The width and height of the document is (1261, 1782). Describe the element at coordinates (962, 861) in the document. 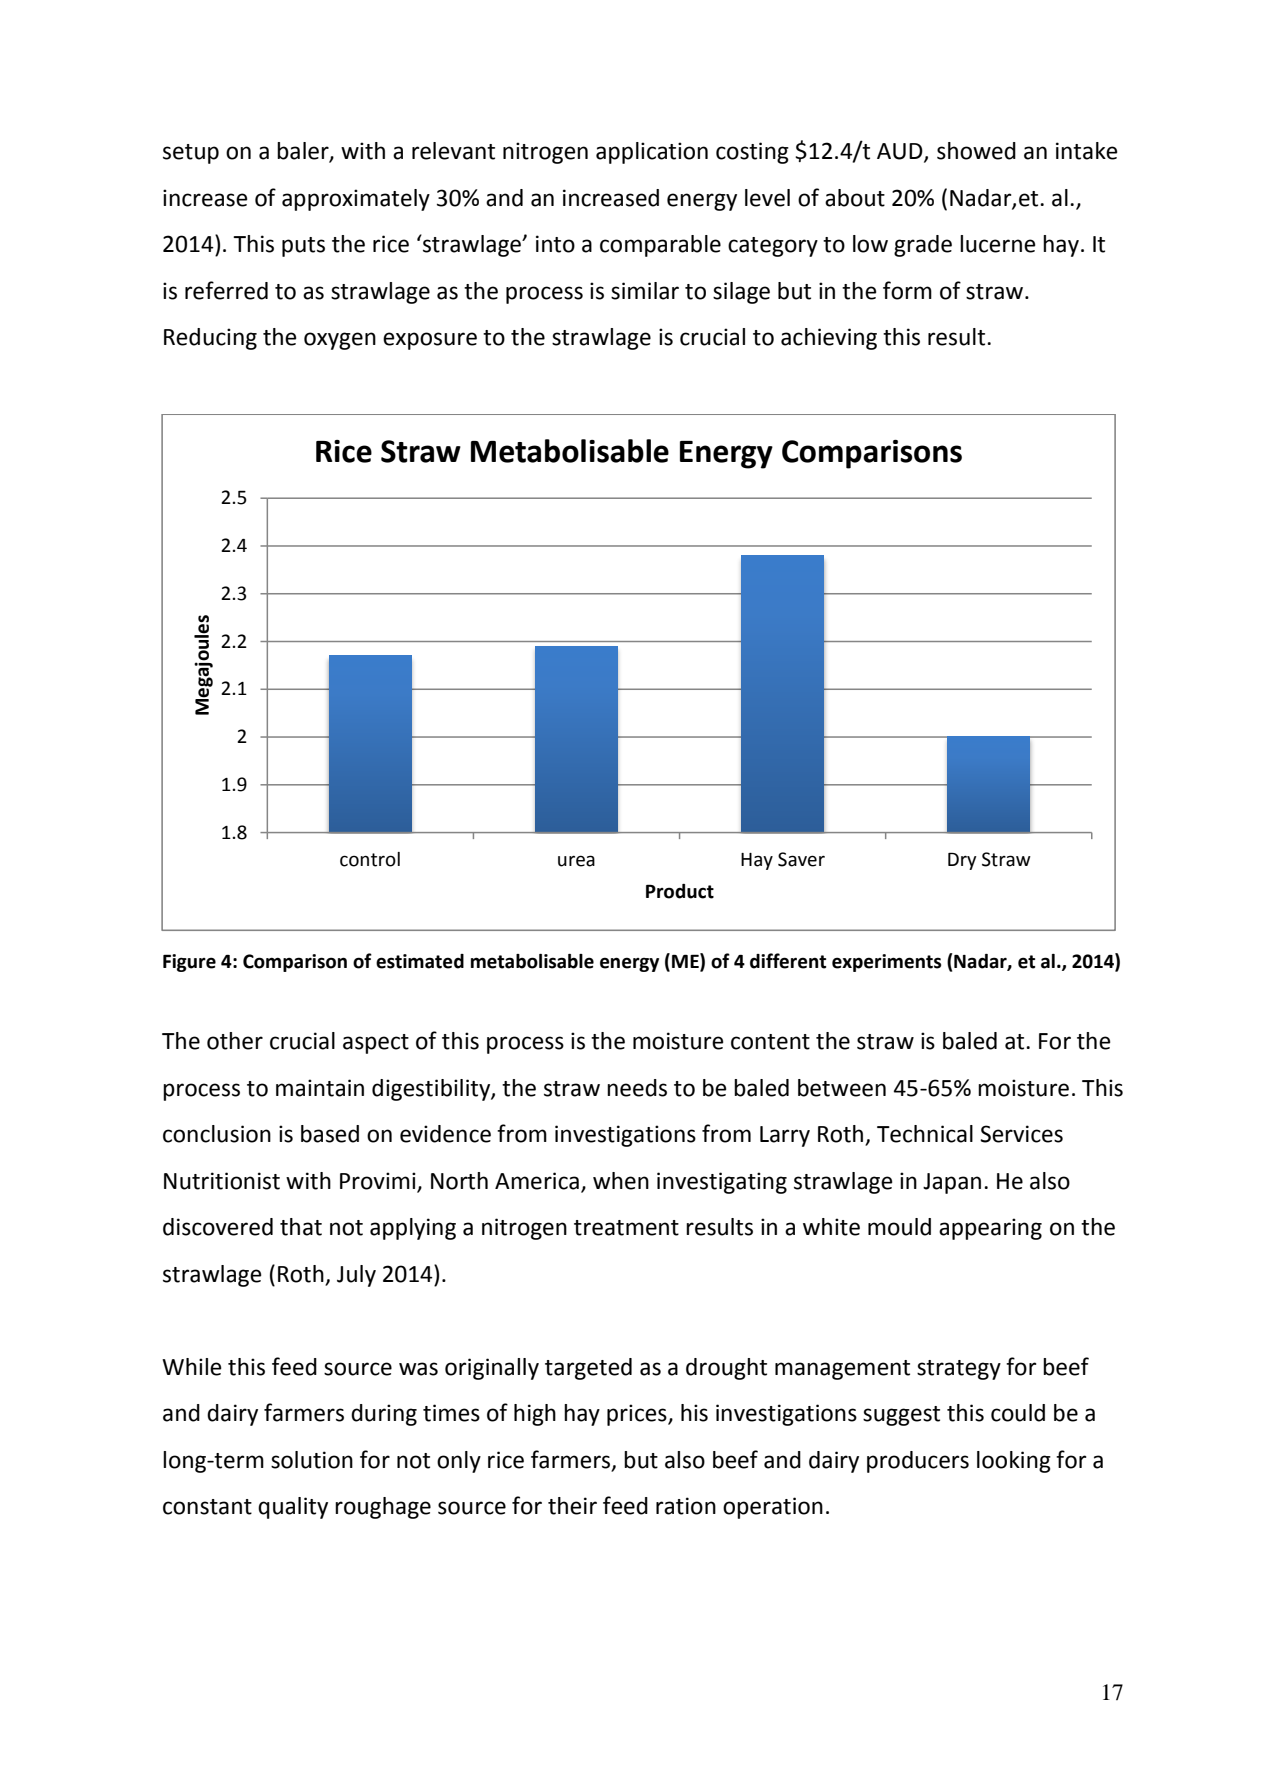

I see `Dry` at that location.
